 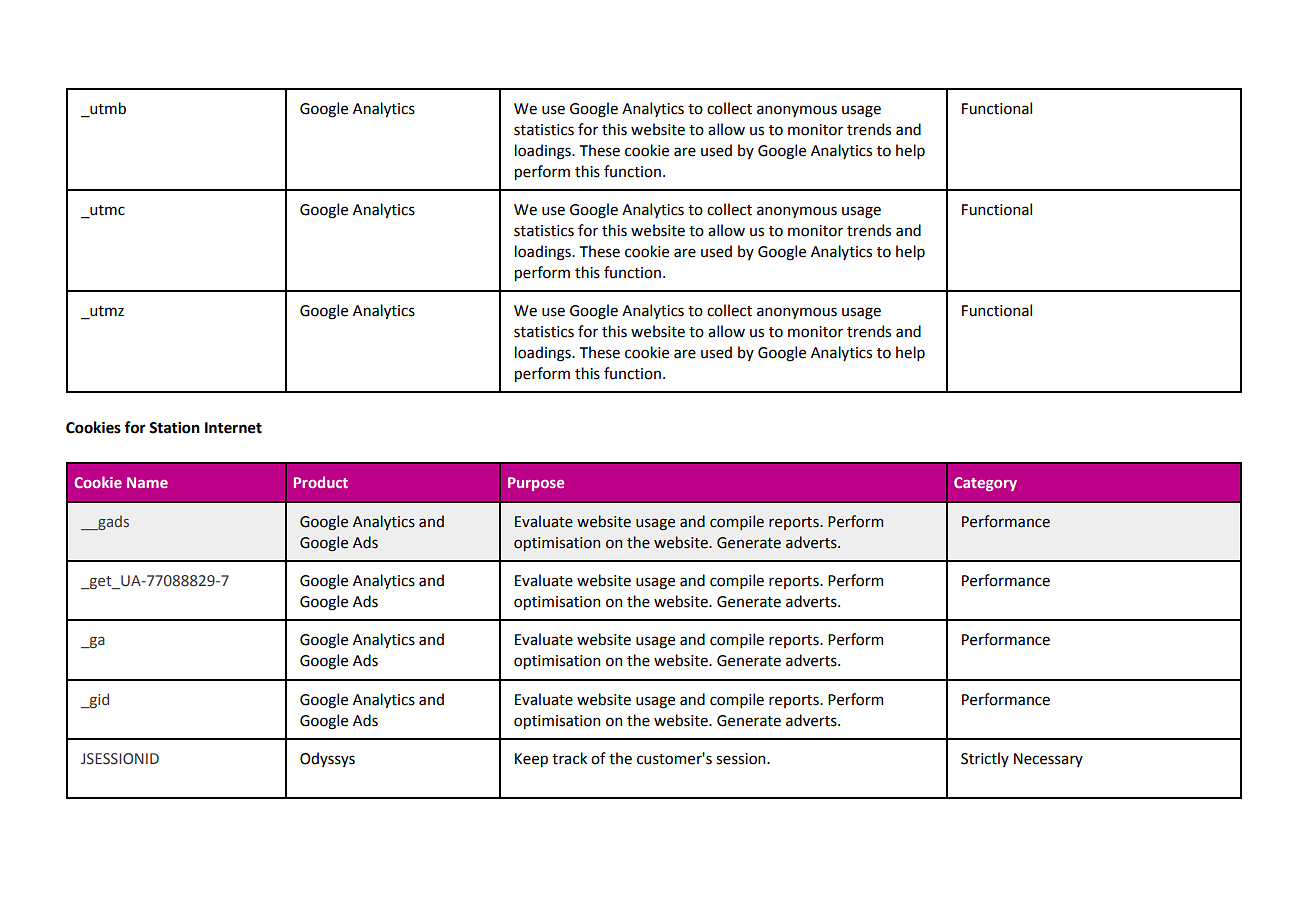 I want to click on Internet, so click(x=233, y=428).
